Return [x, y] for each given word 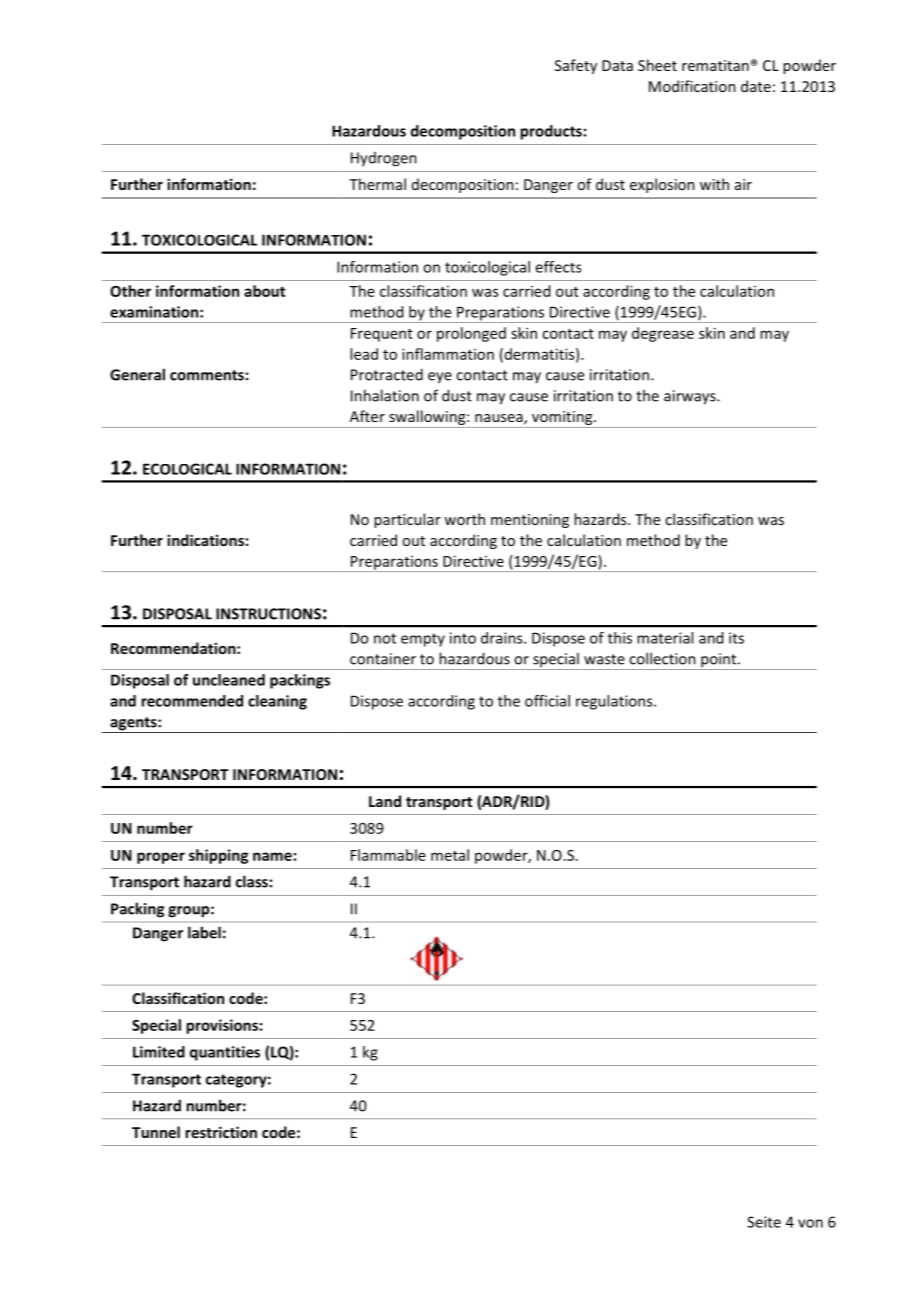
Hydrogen [384, 159]
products [551, 132]
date [756, 86]
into [463, 638]
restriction [221, 1132]
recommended [192, 701]
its [736, 638]
